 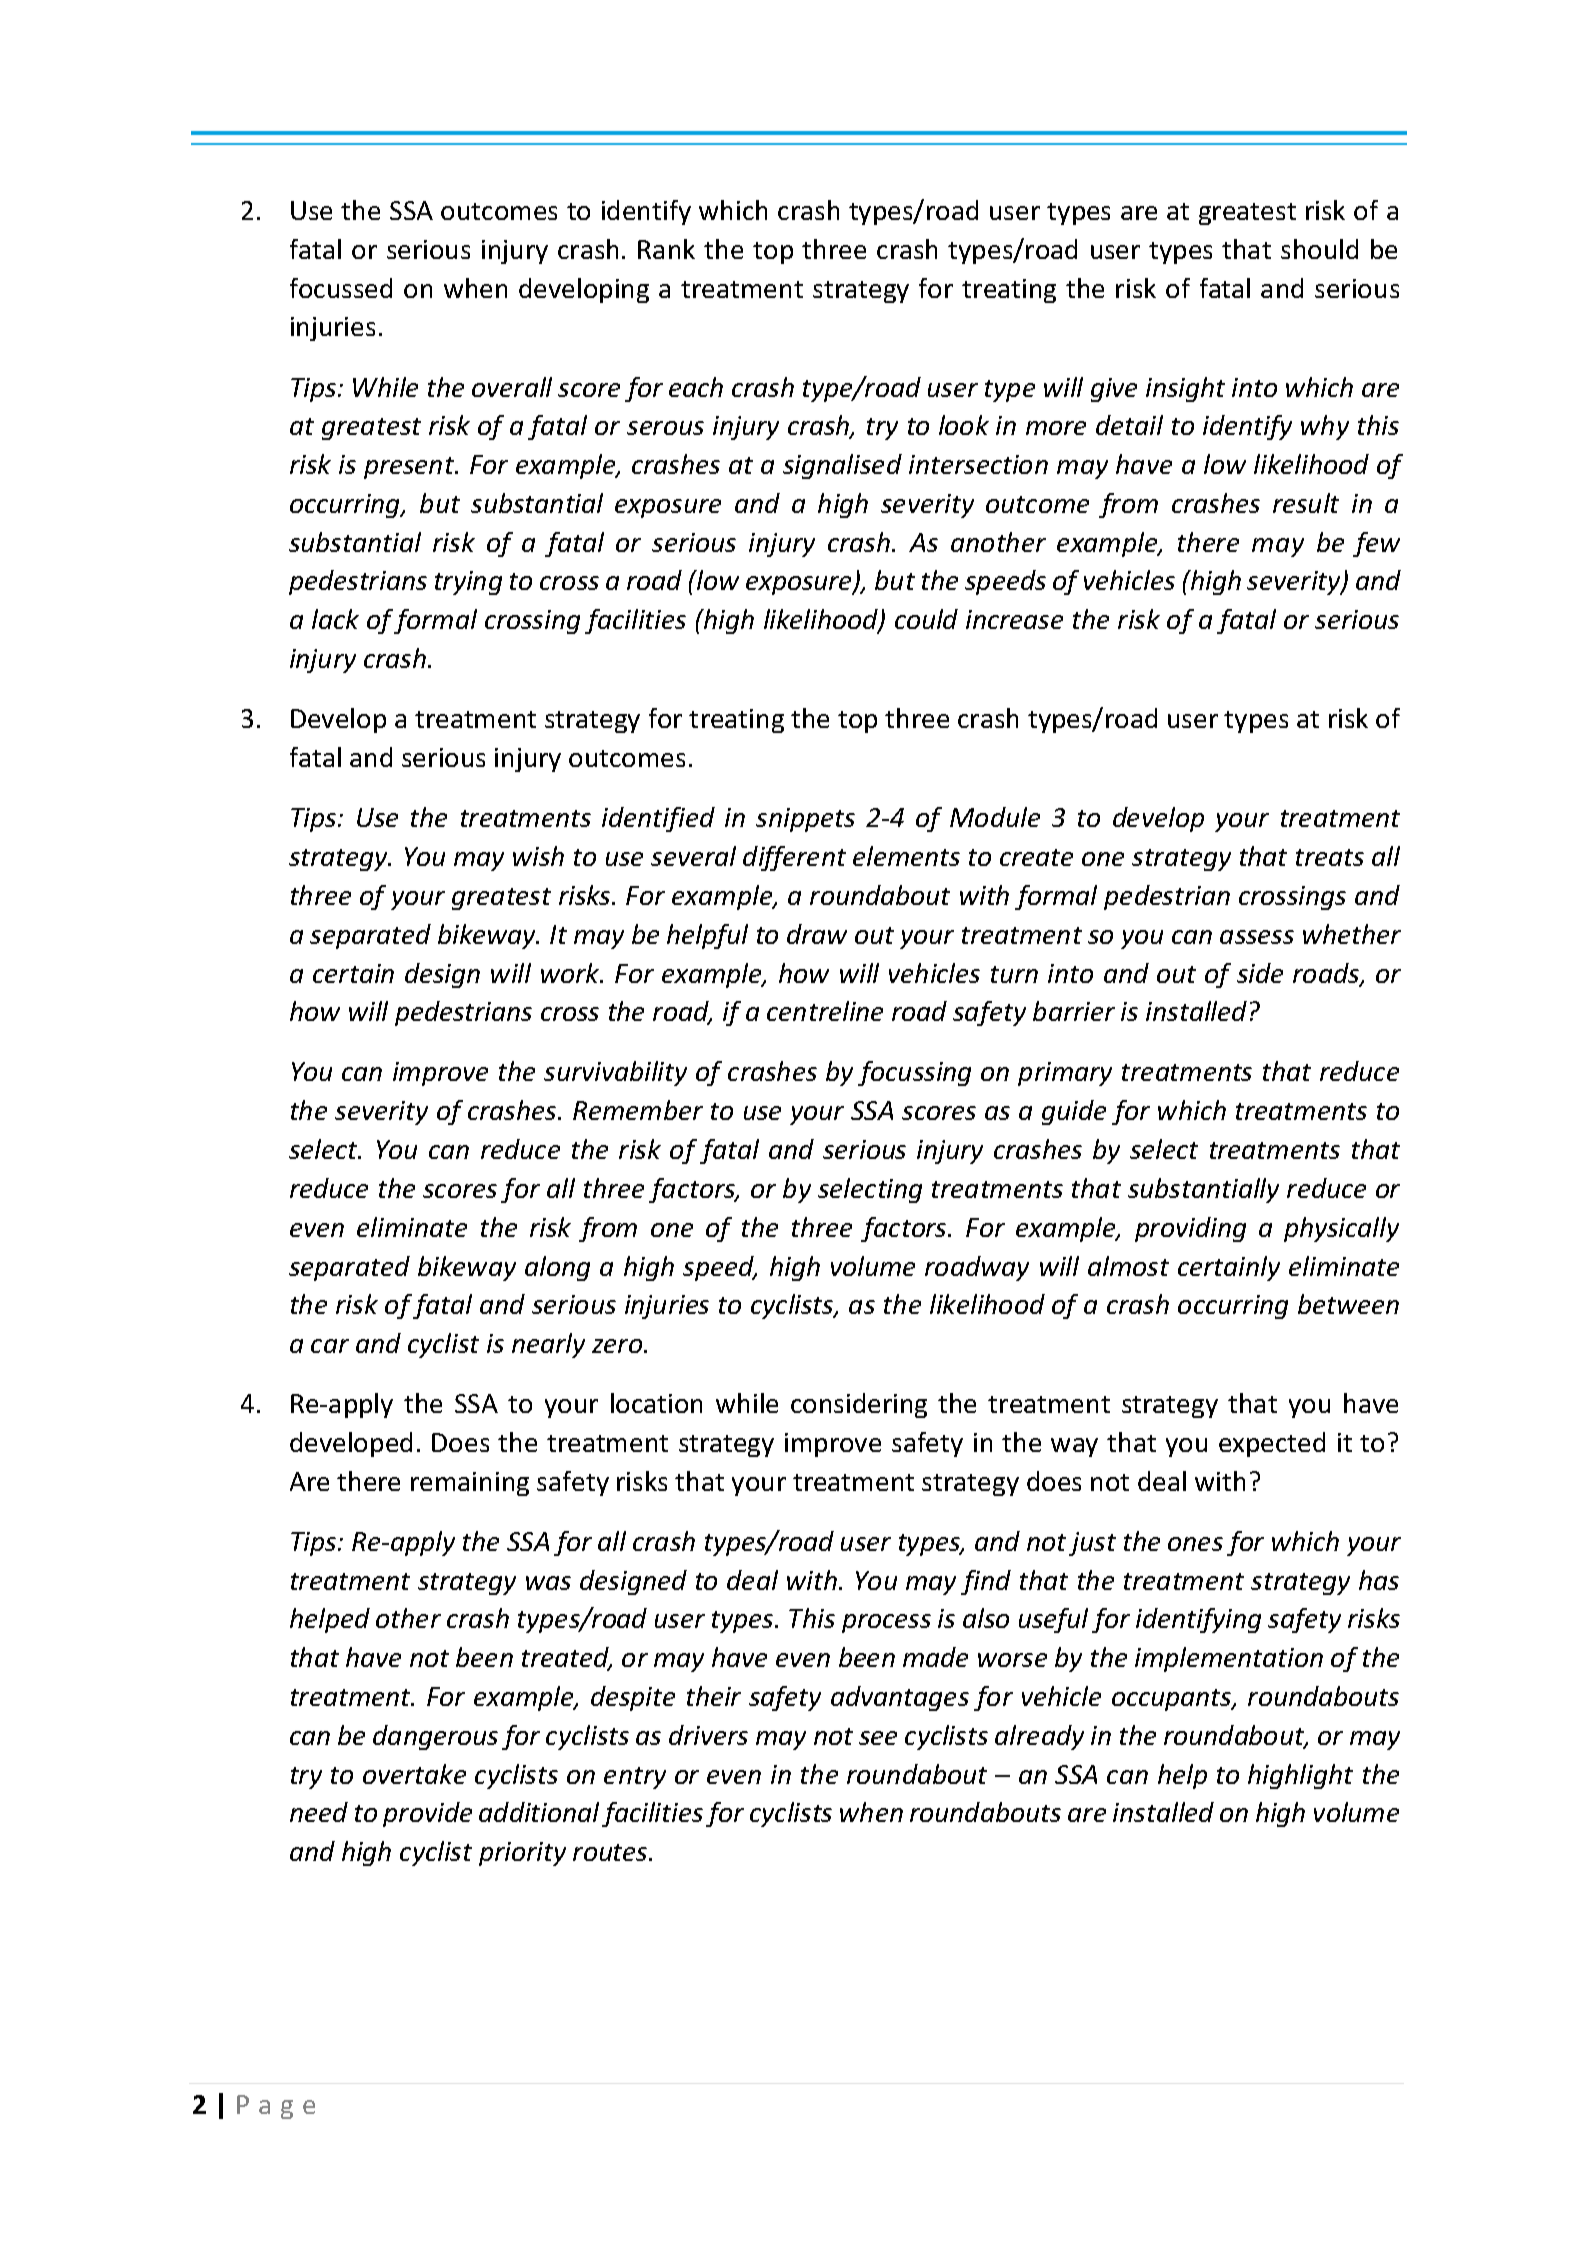 What do you see at coordinates (1319, 249) in the screenshot?
I see `should` at bounding box center [1319, 249].
